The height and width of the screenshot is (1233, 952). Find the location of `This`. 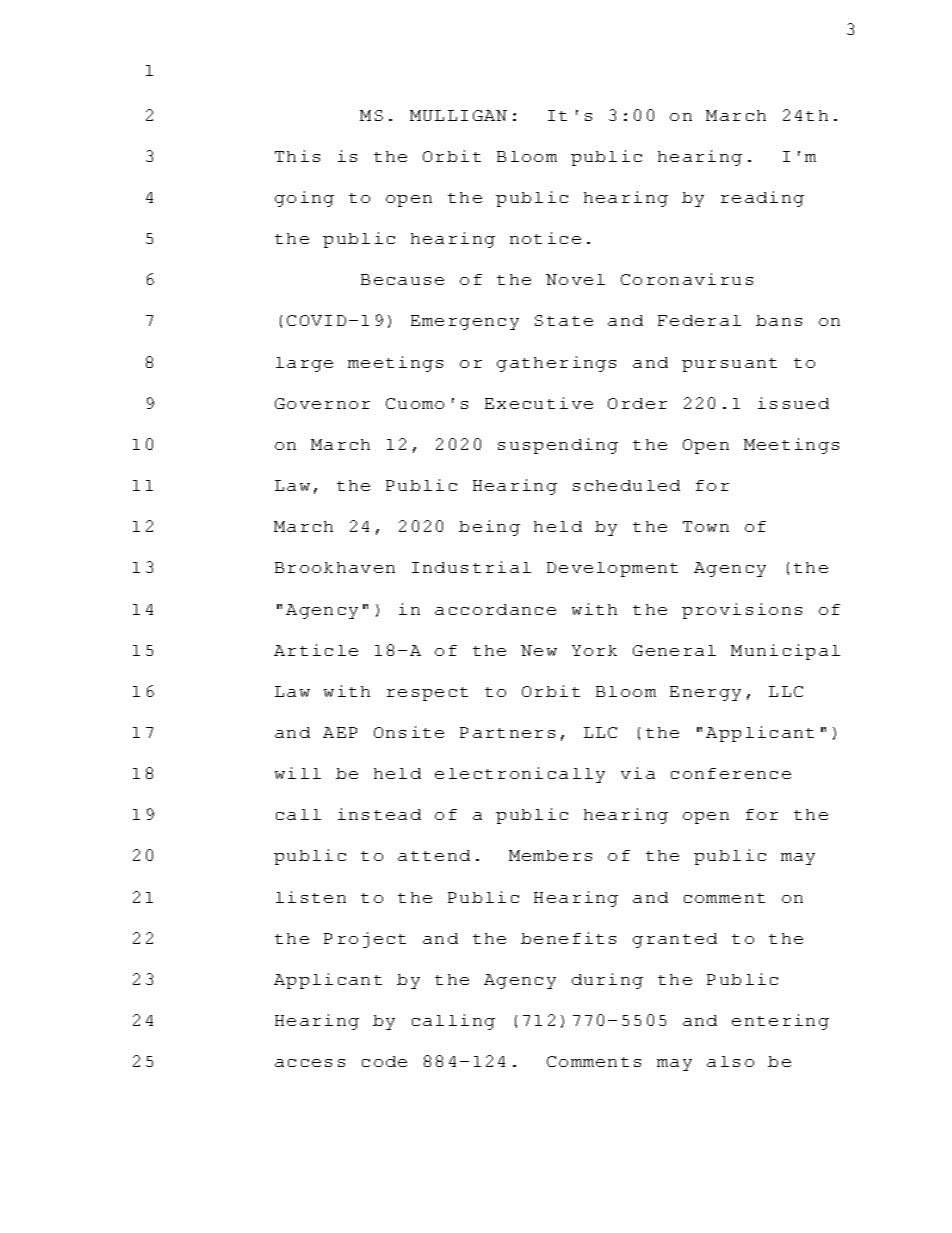

This is located at coordinates (297, 156).
